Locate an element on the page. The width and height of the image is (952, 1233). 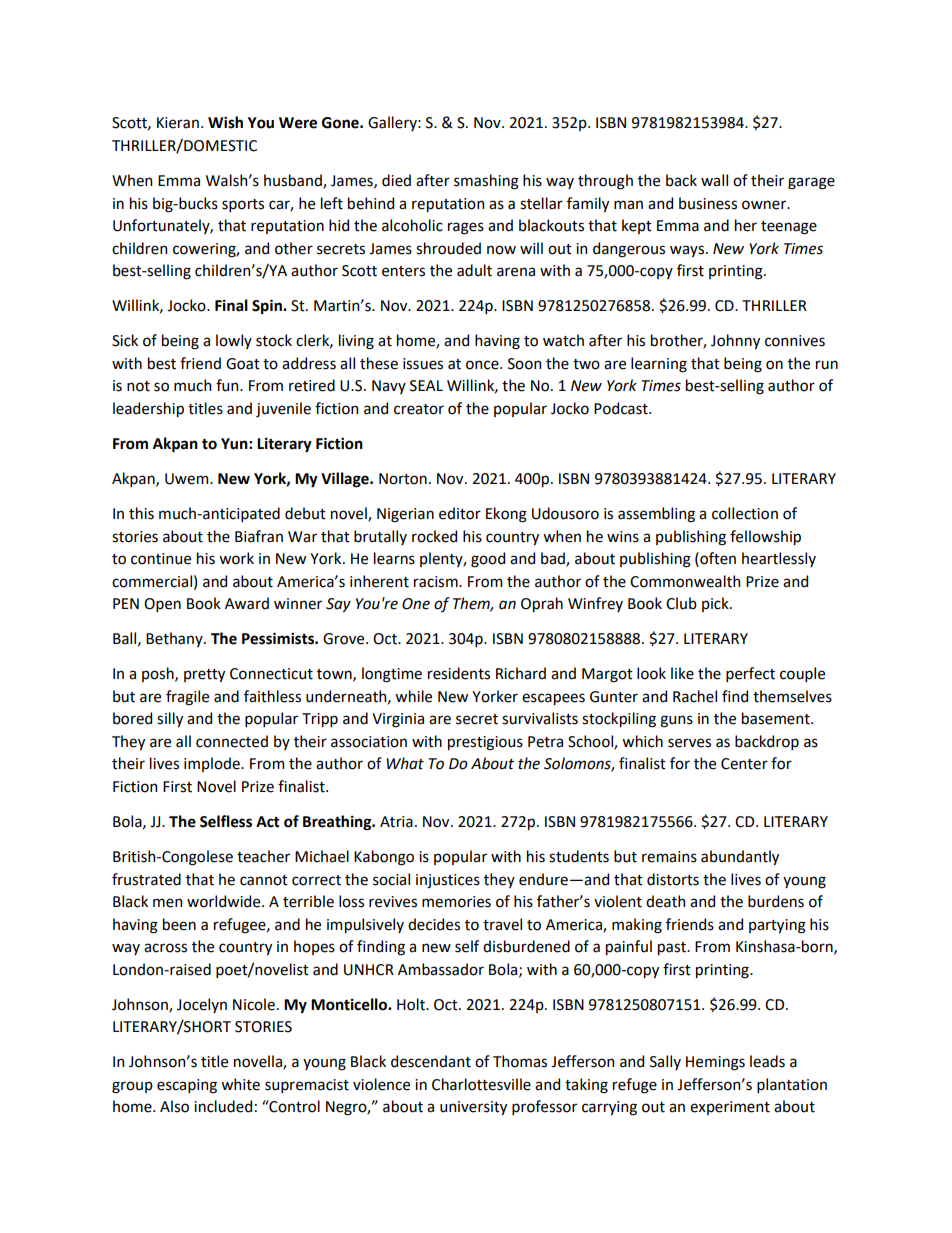
Center is located at coordinates (744, 764).
